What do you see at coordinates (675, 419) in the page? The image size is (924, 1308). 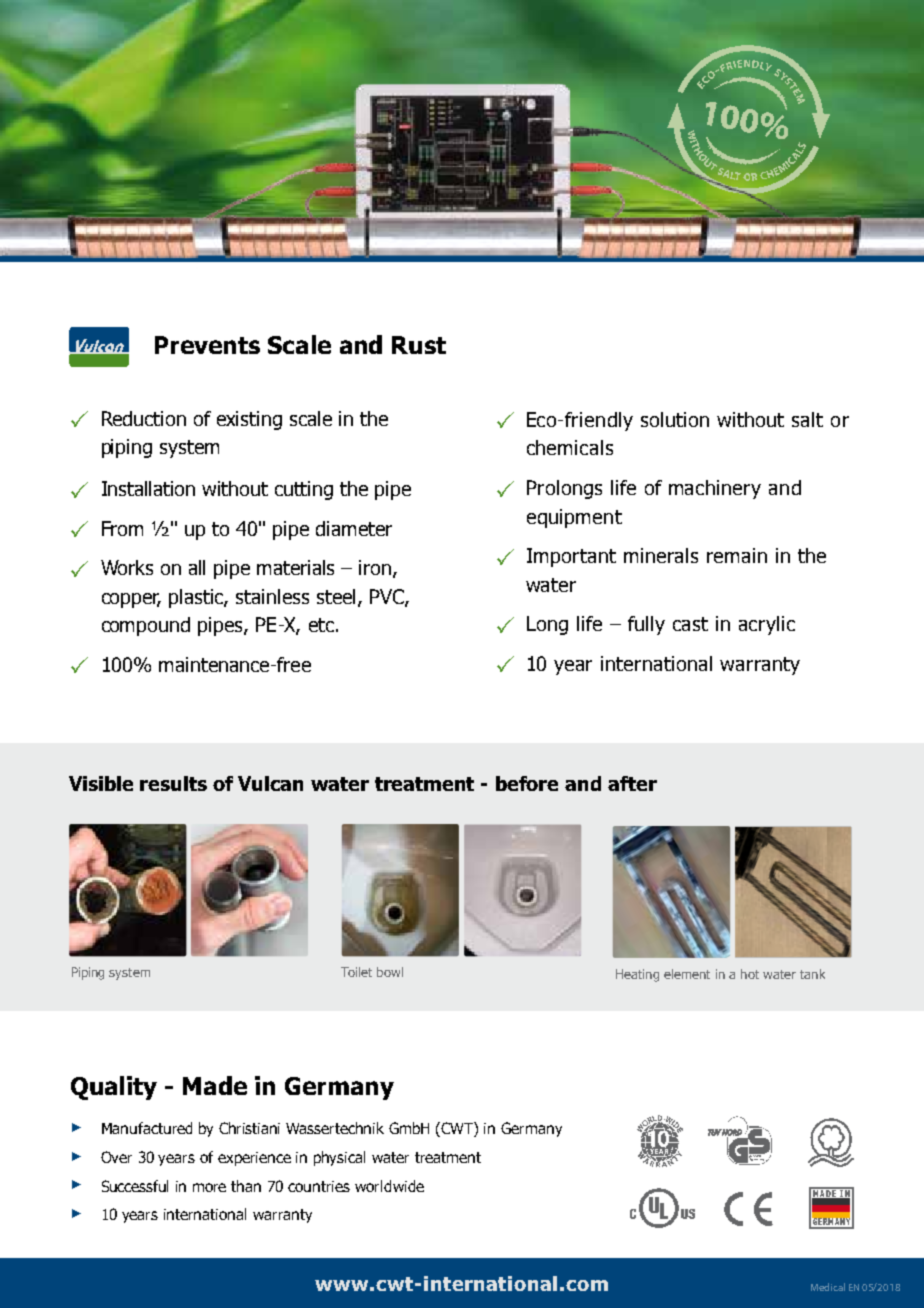 I see `solution` at bounding box center [675, 419].
